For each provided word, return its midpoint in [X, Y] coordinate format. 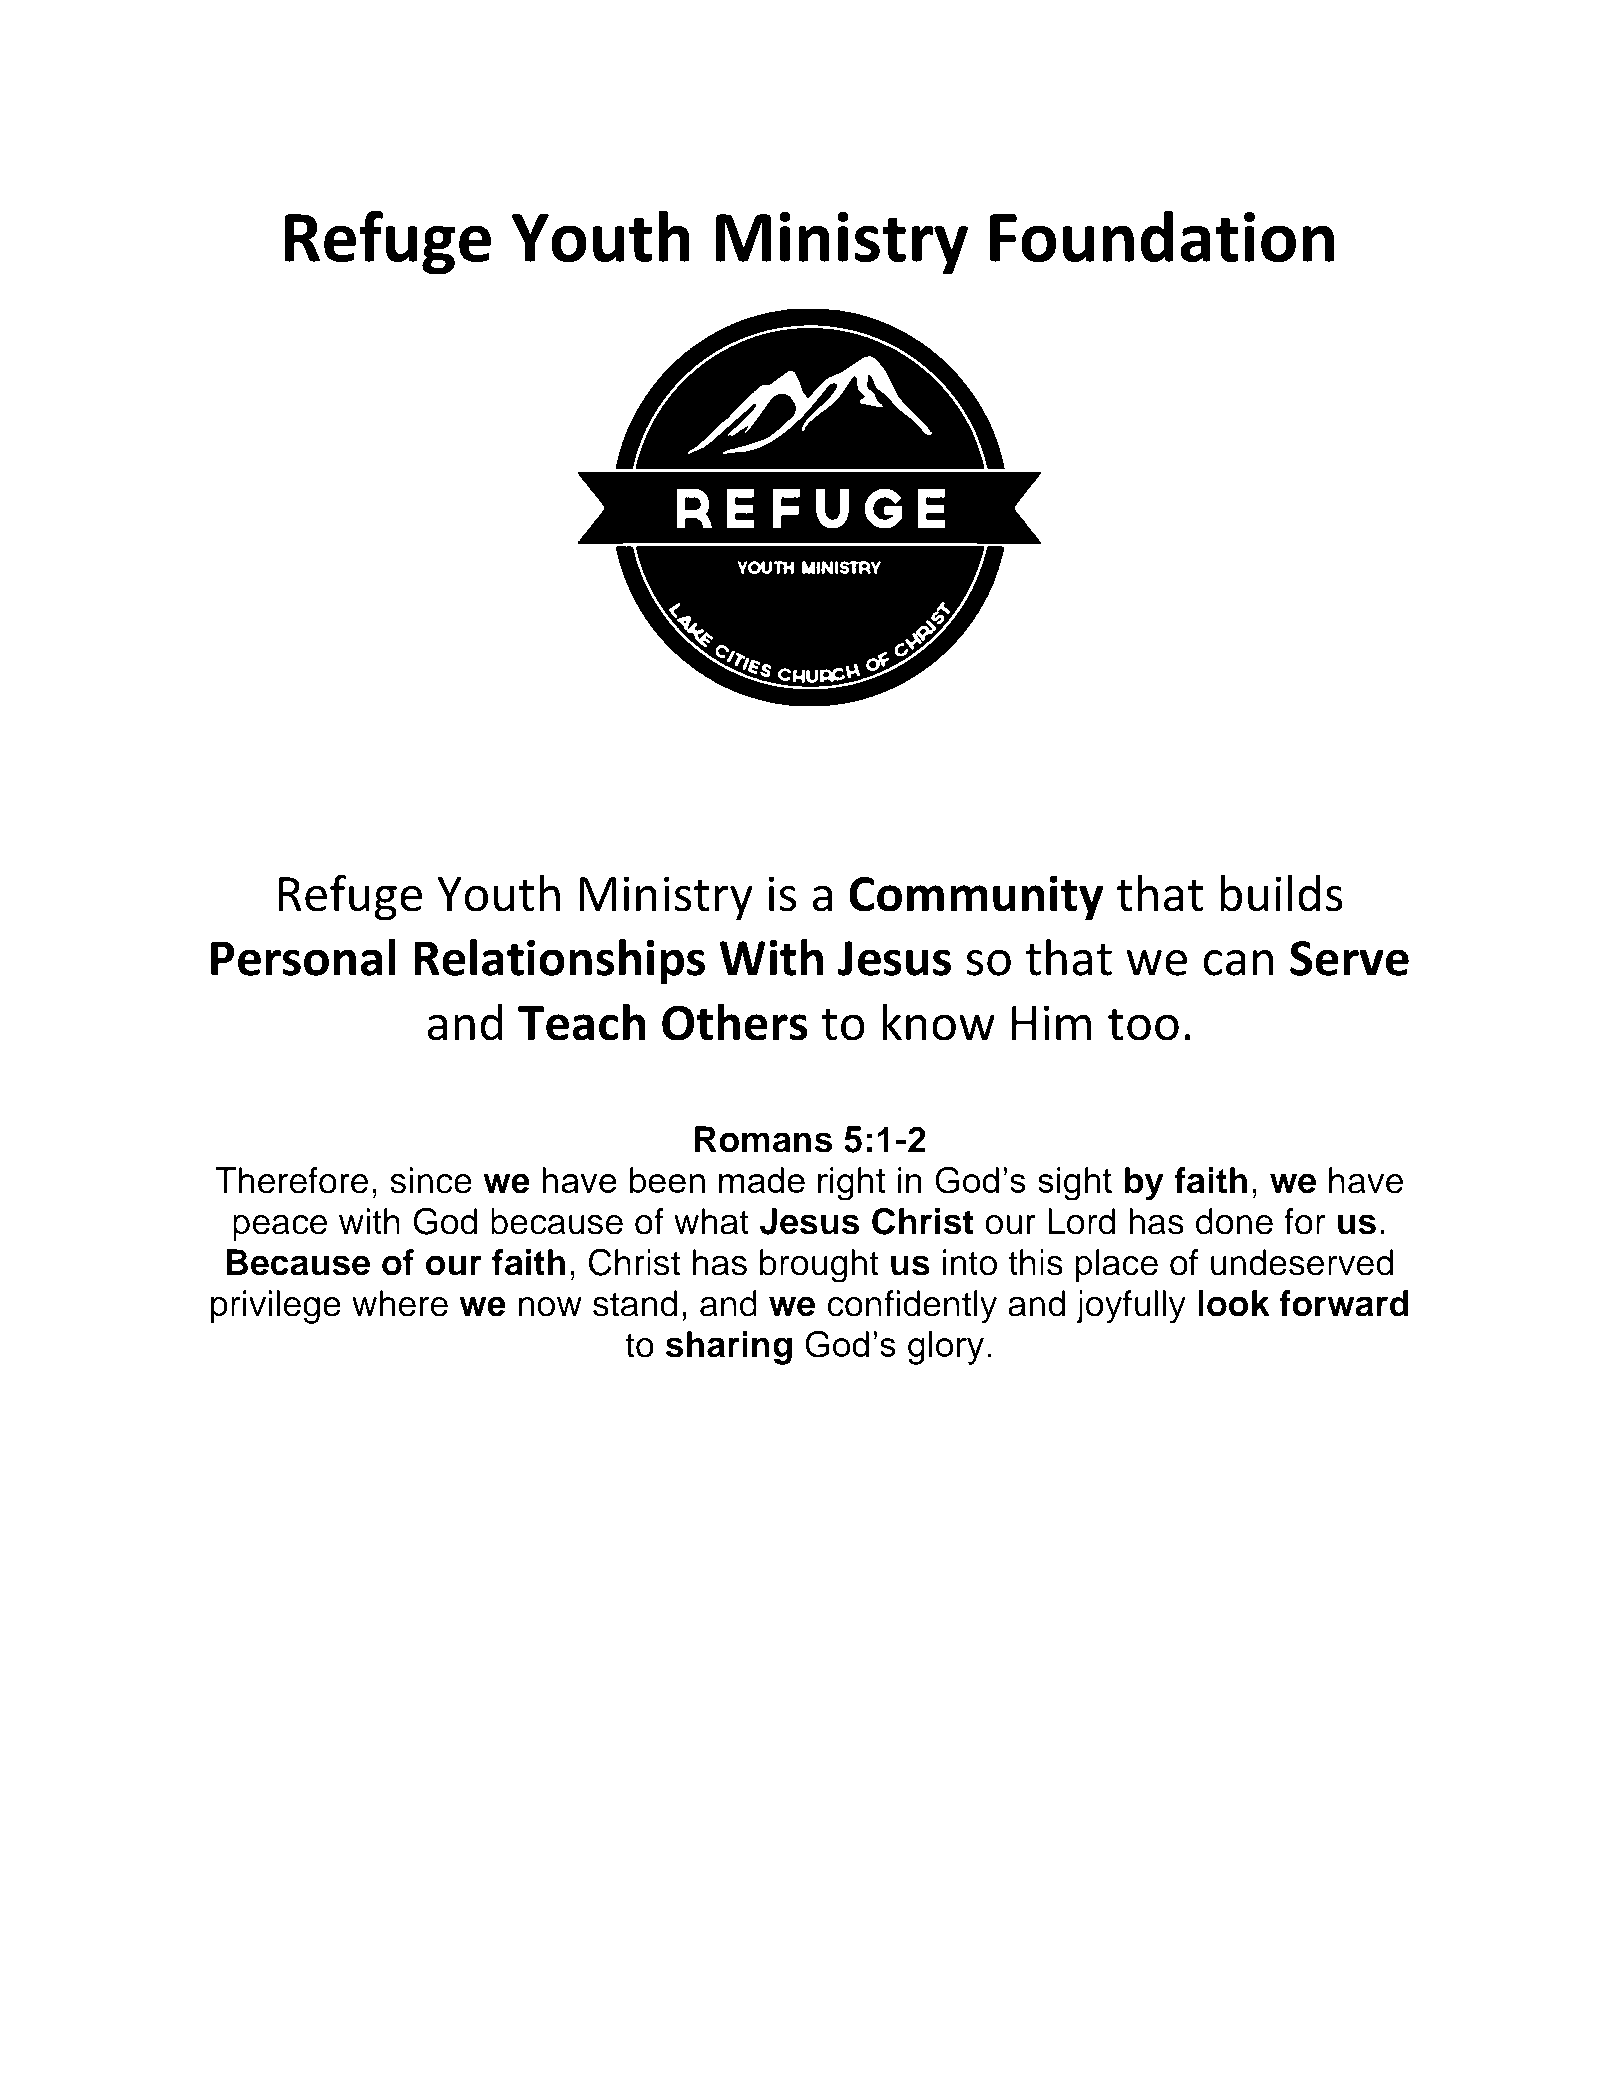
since [431, 1180]
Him [1051, 1022]
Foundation [1162, 236]
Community [976, 898]
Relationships [559, 962]
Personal [303, 957]
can [1238, 963]
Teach [581, 1022]
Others [735, 1022]
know [938, 1022]
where [400, 1303]
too [1143, 1025]
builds [1281, 893]
